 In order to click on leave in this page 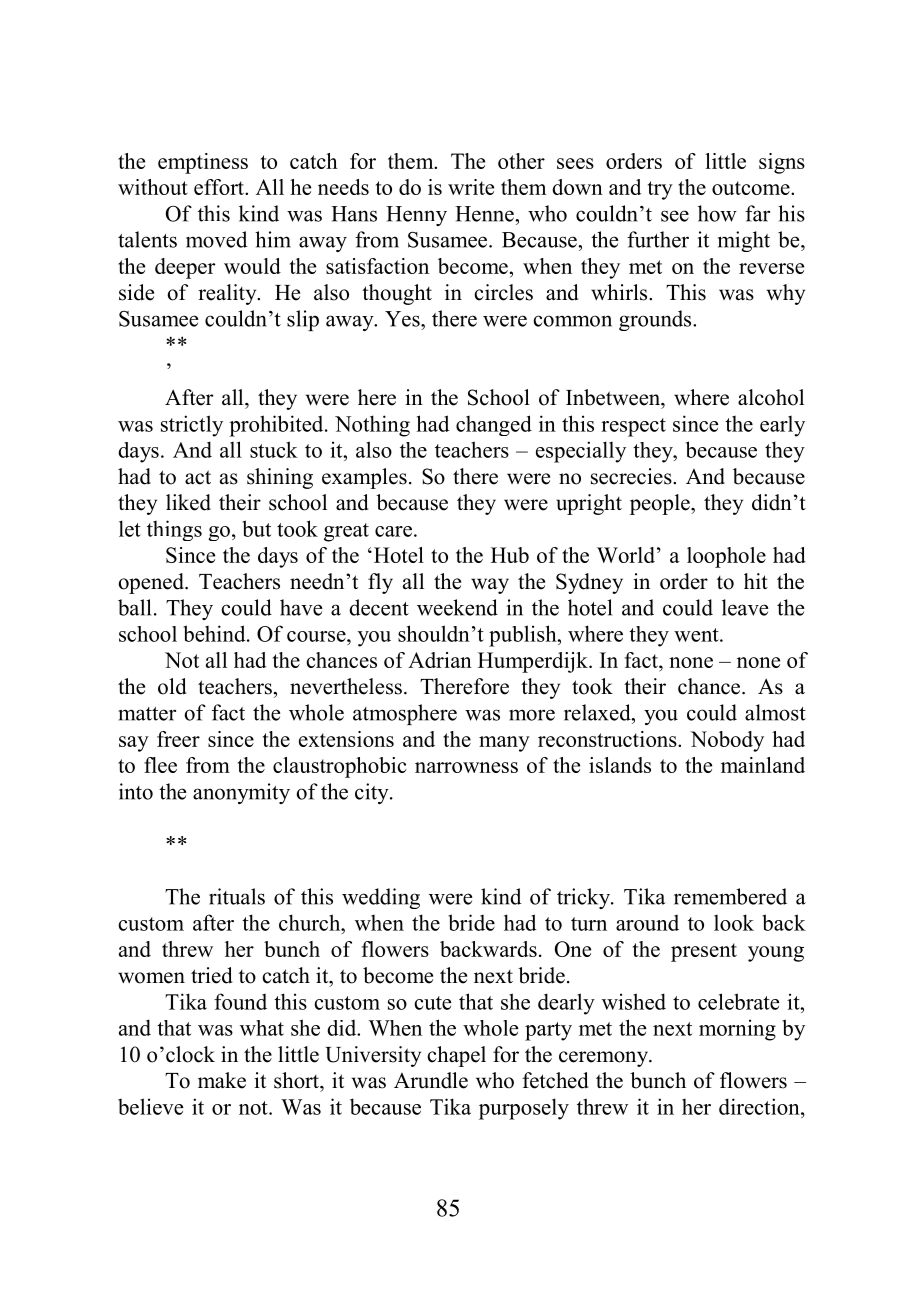, I will do `click(745, 607)`.
